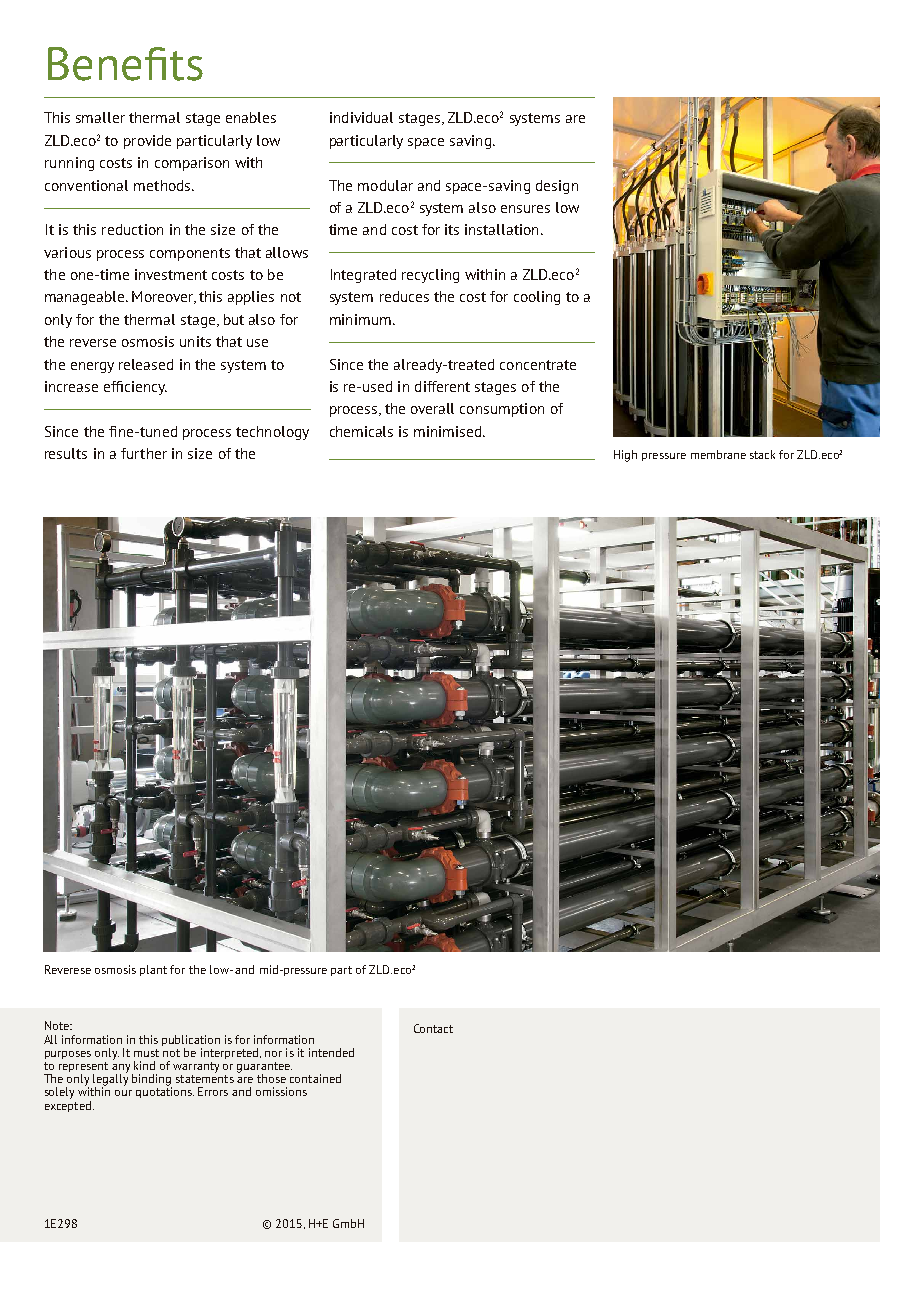 This screenshot has height=1308, width=924. Describe the element at coordinates (449, 431) in the screenshot. I see `minimised` at that location.
